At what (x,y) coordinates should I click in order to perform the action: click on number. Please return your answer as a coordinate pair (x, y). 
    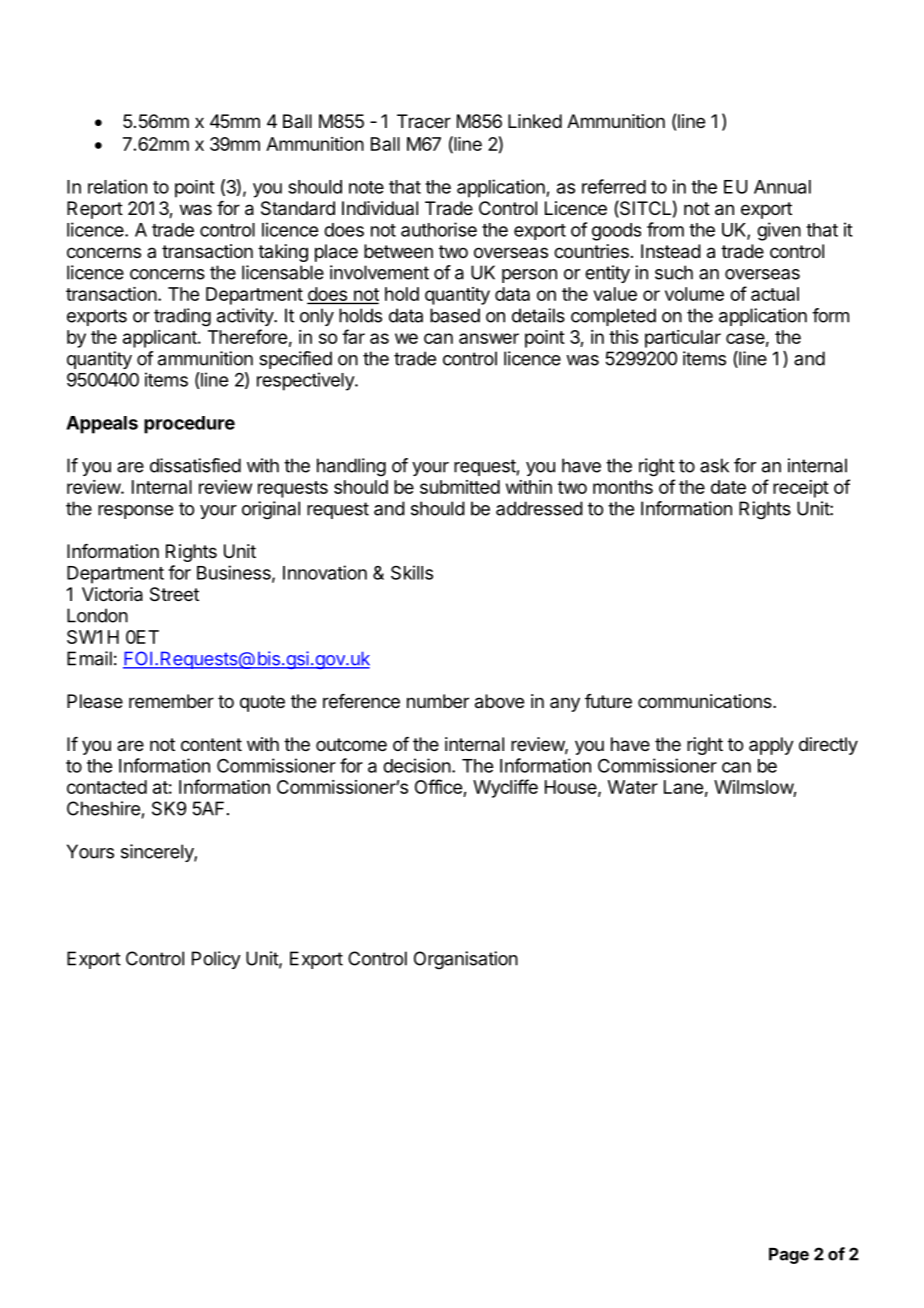
    Looking at the image, I should click on (438, 701).
